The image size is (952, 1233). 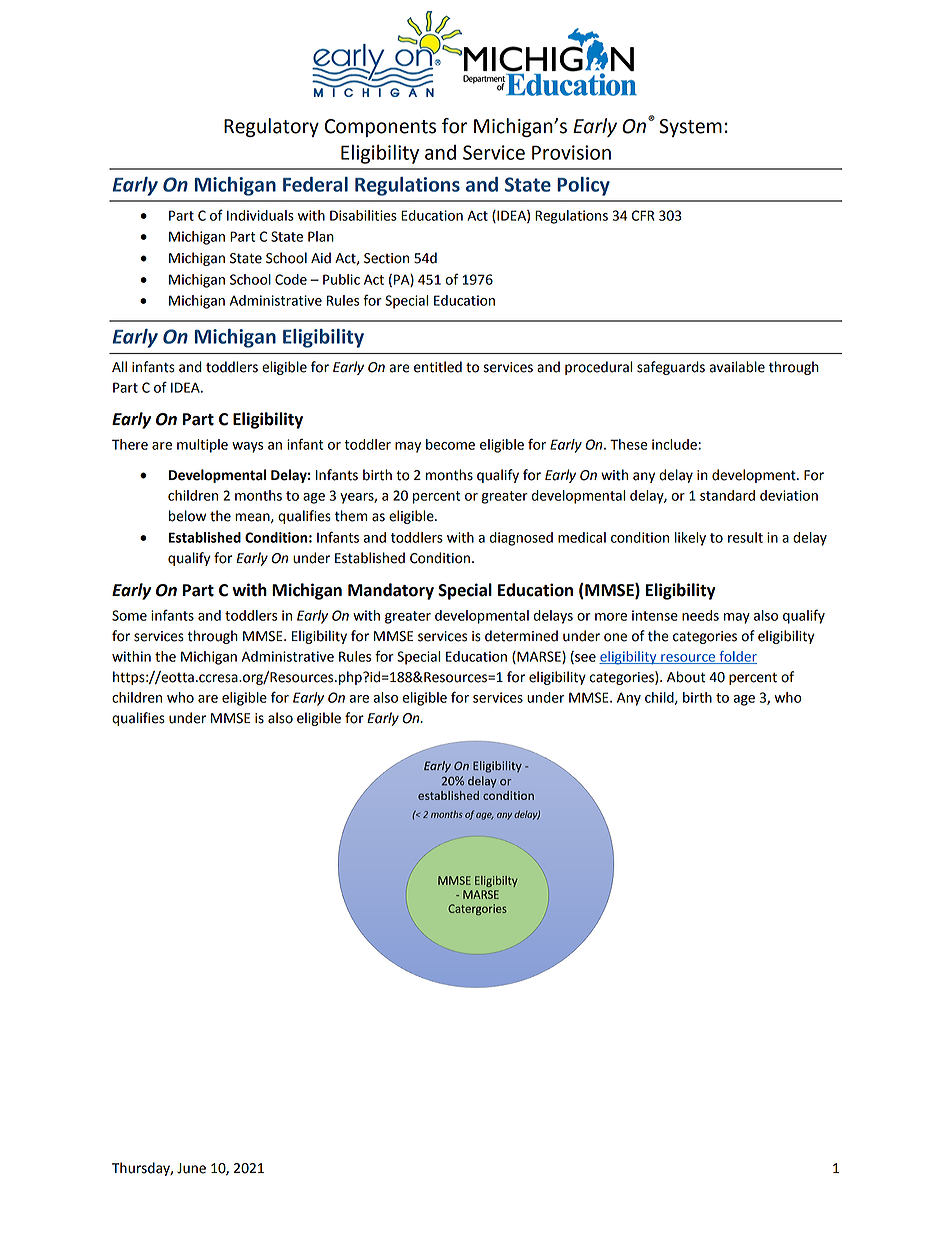 I want to click on folder, so click(x=737, y=657).
